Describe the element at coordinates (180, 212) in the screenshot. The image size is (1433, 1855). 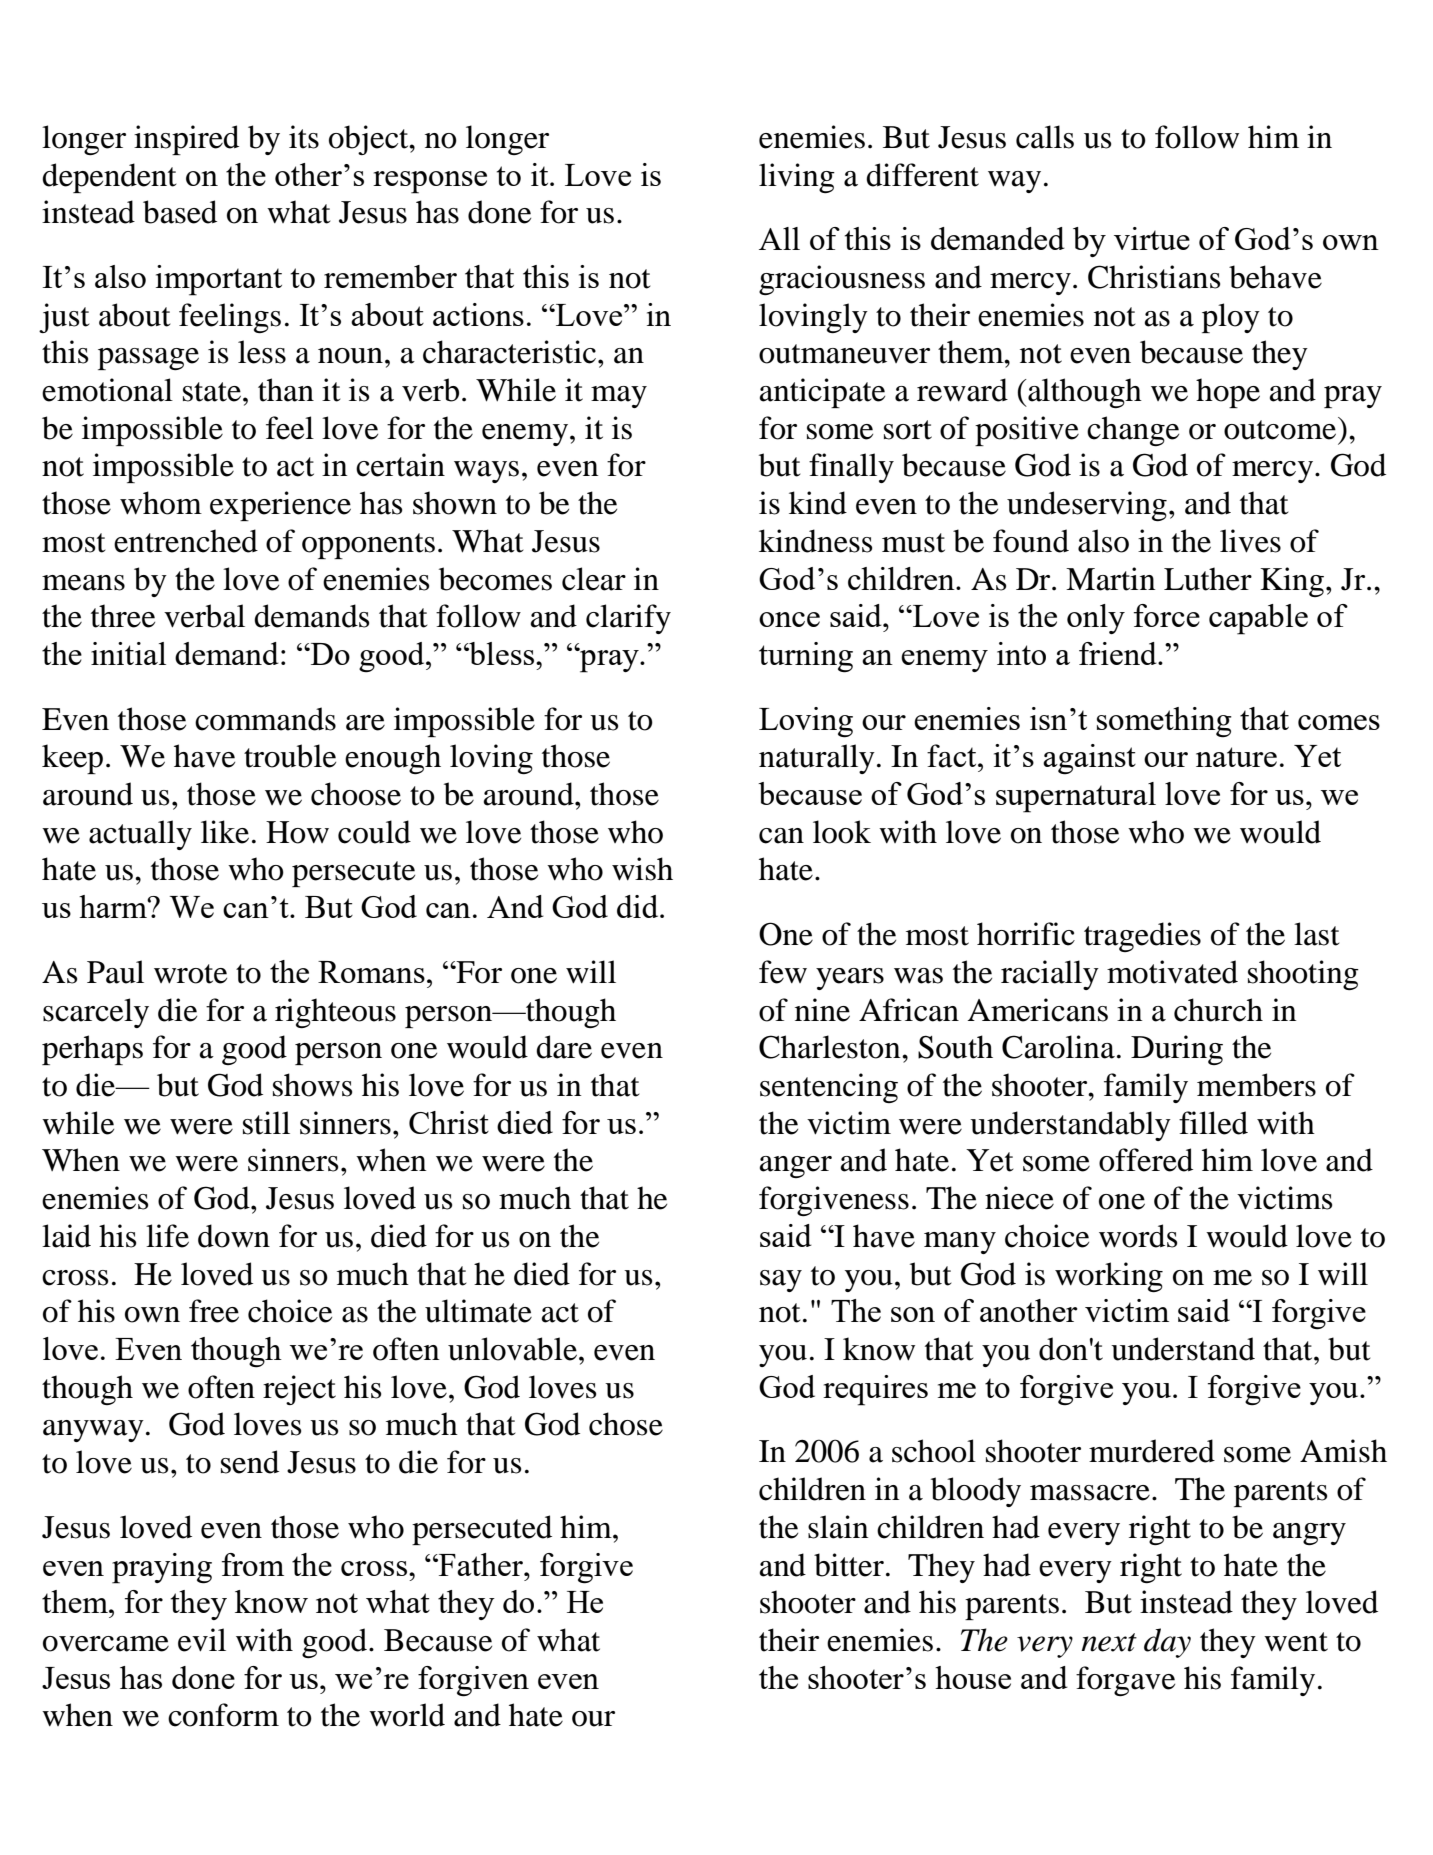
I see `based` at that location.
